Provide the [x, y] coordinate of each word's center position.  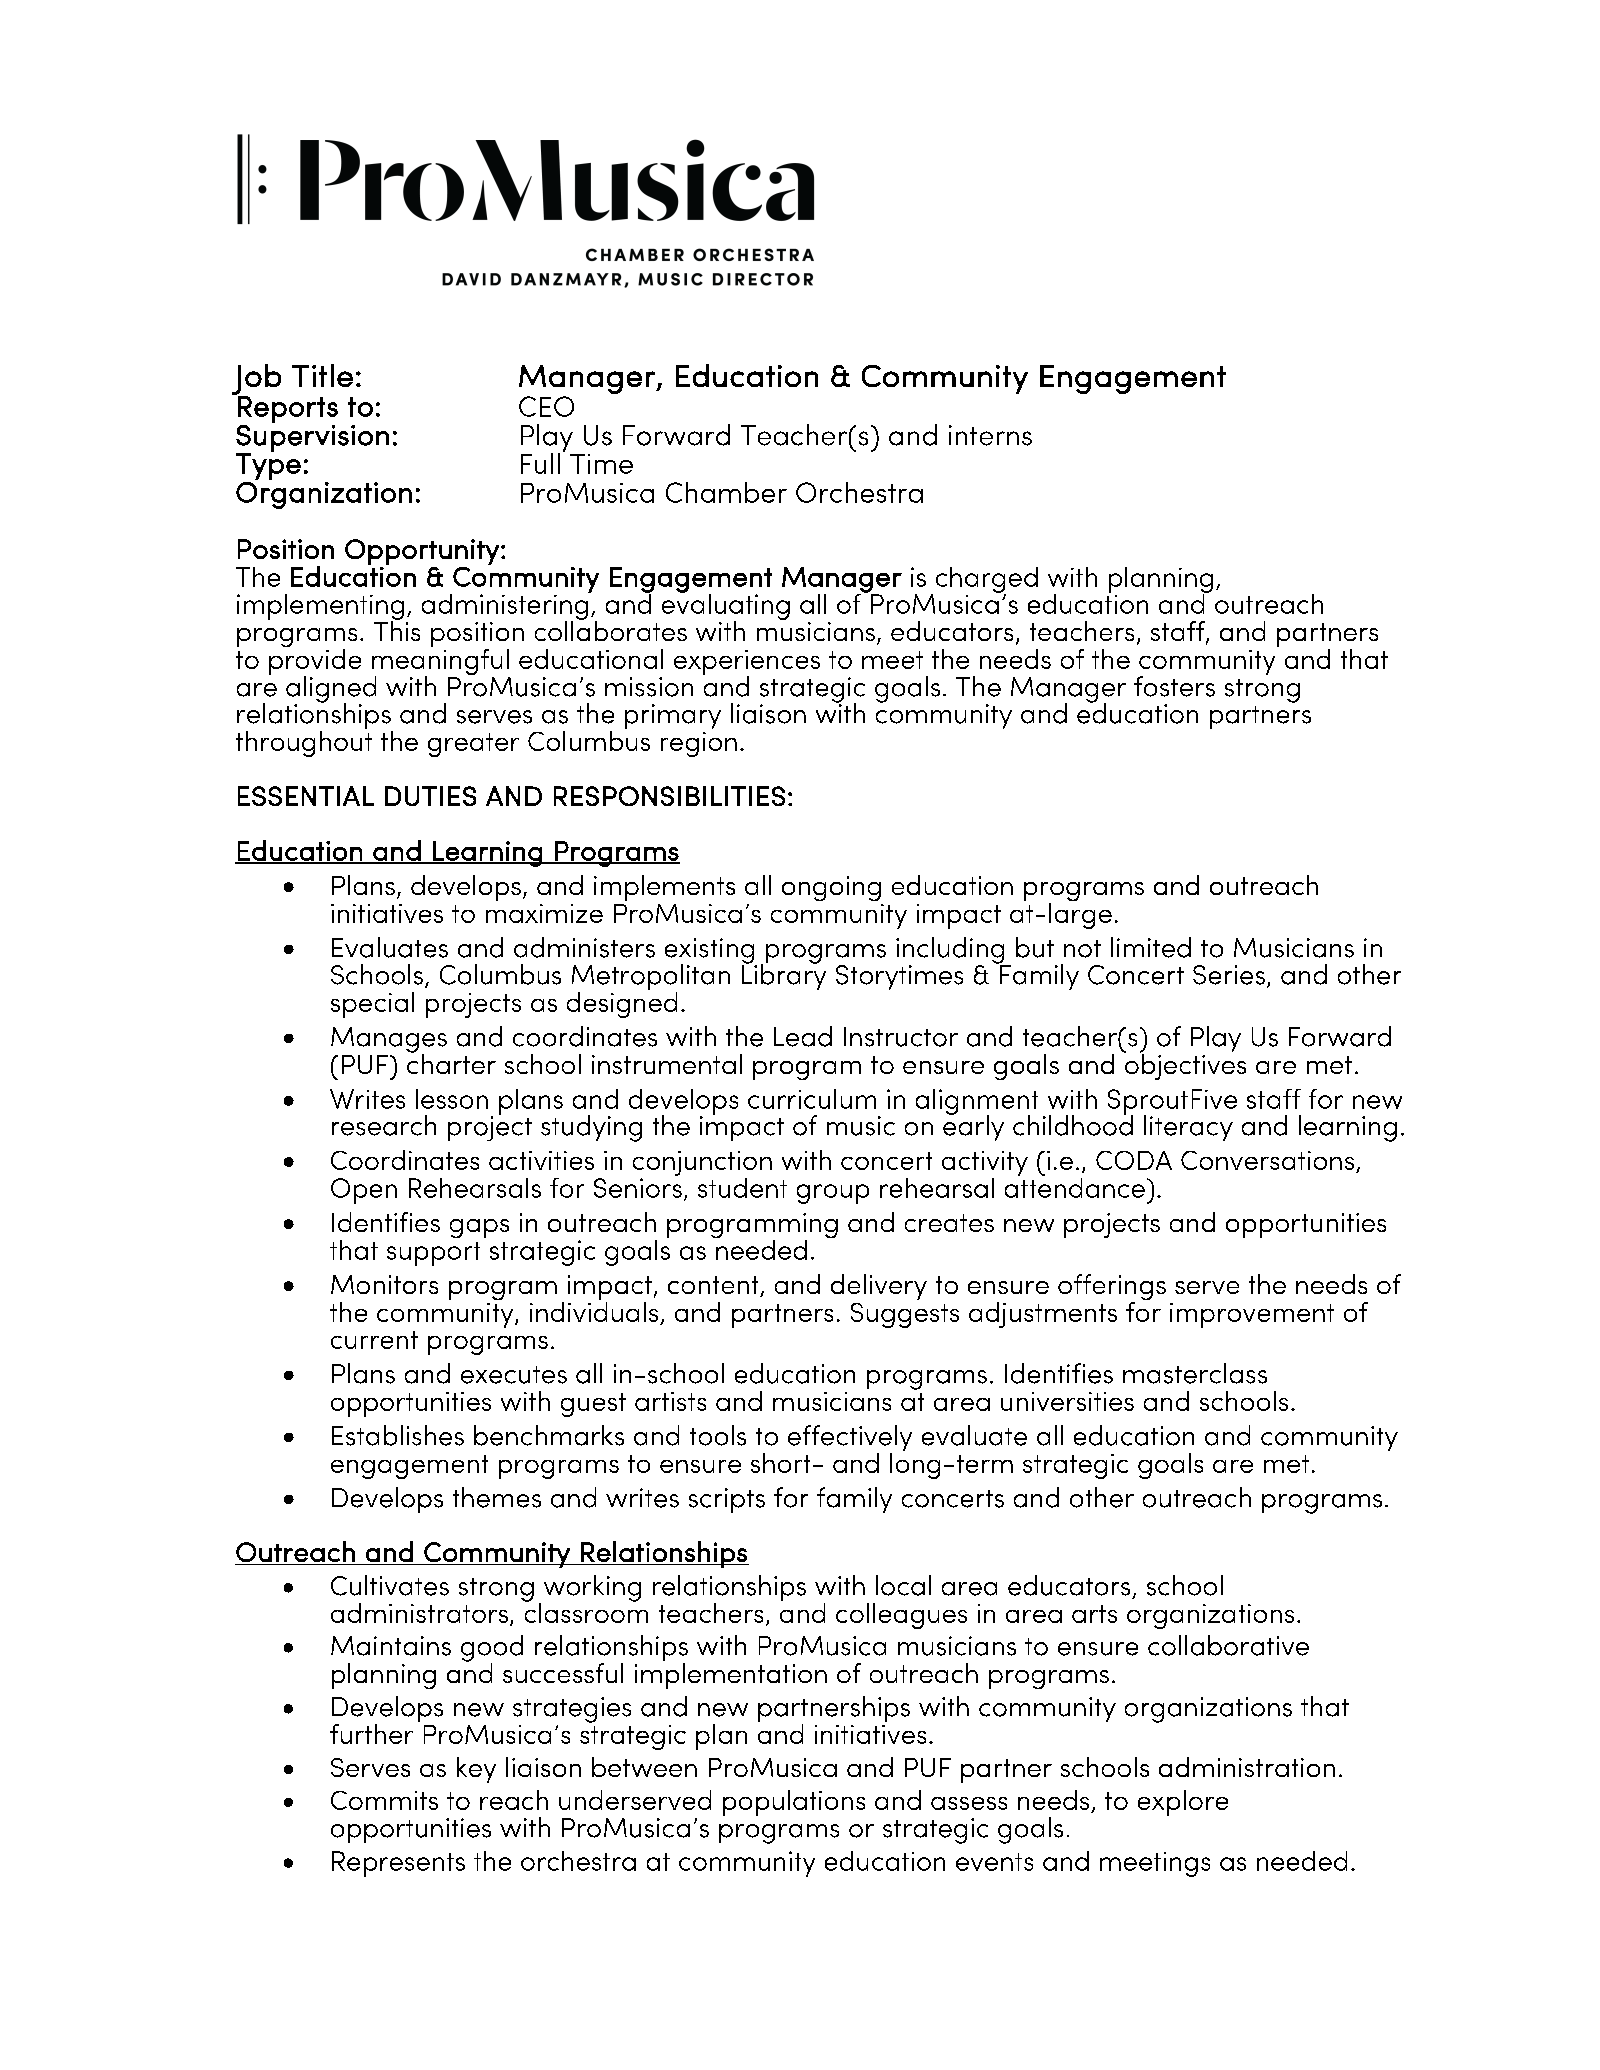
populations [794, 1803]
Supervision [312, 439]
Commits [384, 1800]
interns [990, 435]
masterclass [1195, 1373]
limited [1151, 947]
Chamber [726, 492]
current [374, 1340]
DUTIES [430, 796]
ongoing [831, 888]
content [714, 1286]
